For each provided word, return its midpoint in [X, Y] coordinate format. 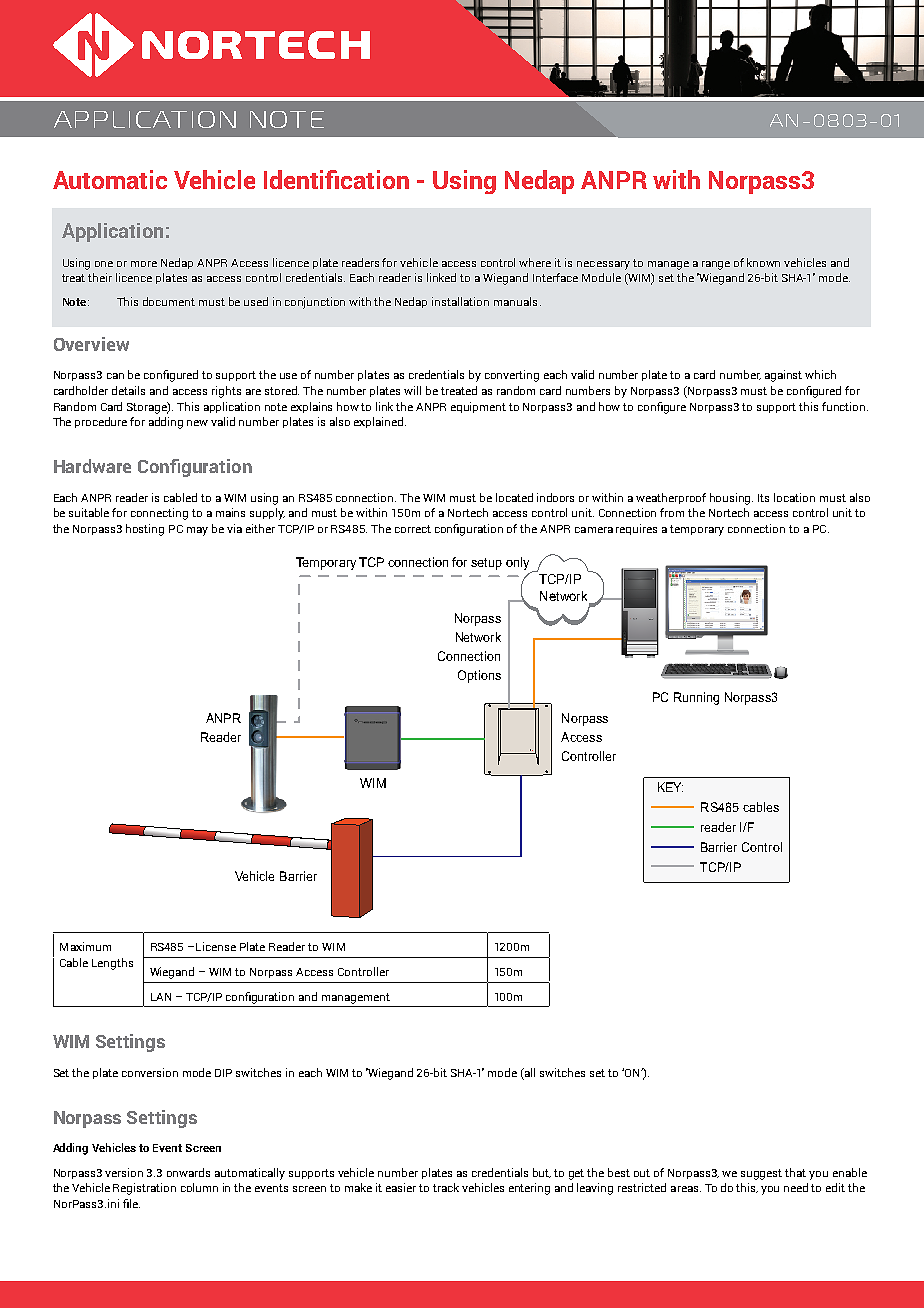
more [144, 264]
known [763, 262]
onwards [188, 1172]
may [197, 531]
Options [479, 676]
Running [696, 698]
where [535, 262]
